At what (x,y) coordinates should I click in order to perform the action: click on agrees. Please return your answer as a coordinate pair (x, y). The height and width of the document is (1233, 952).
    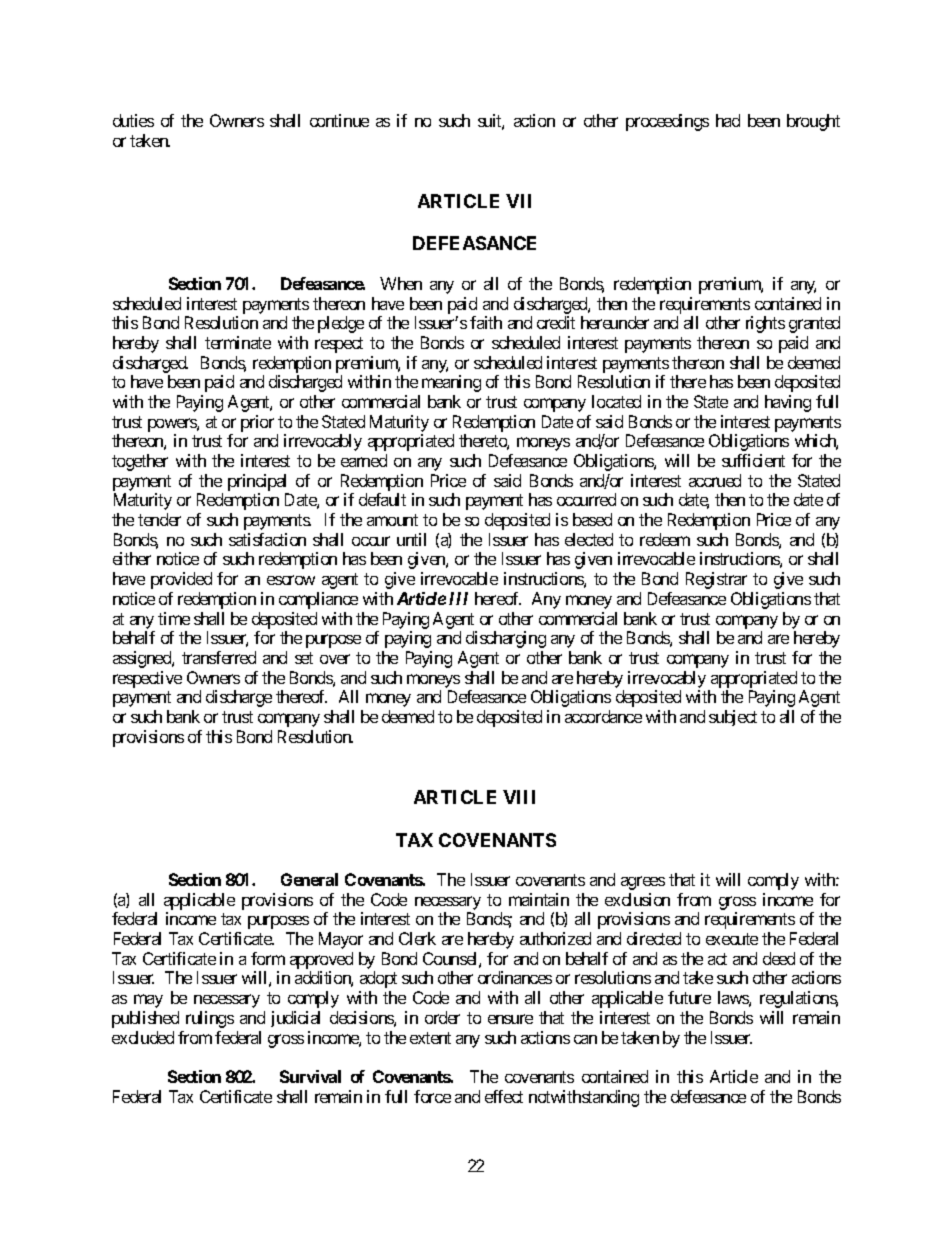
    Looking at the image, I should click on (643, 883).
